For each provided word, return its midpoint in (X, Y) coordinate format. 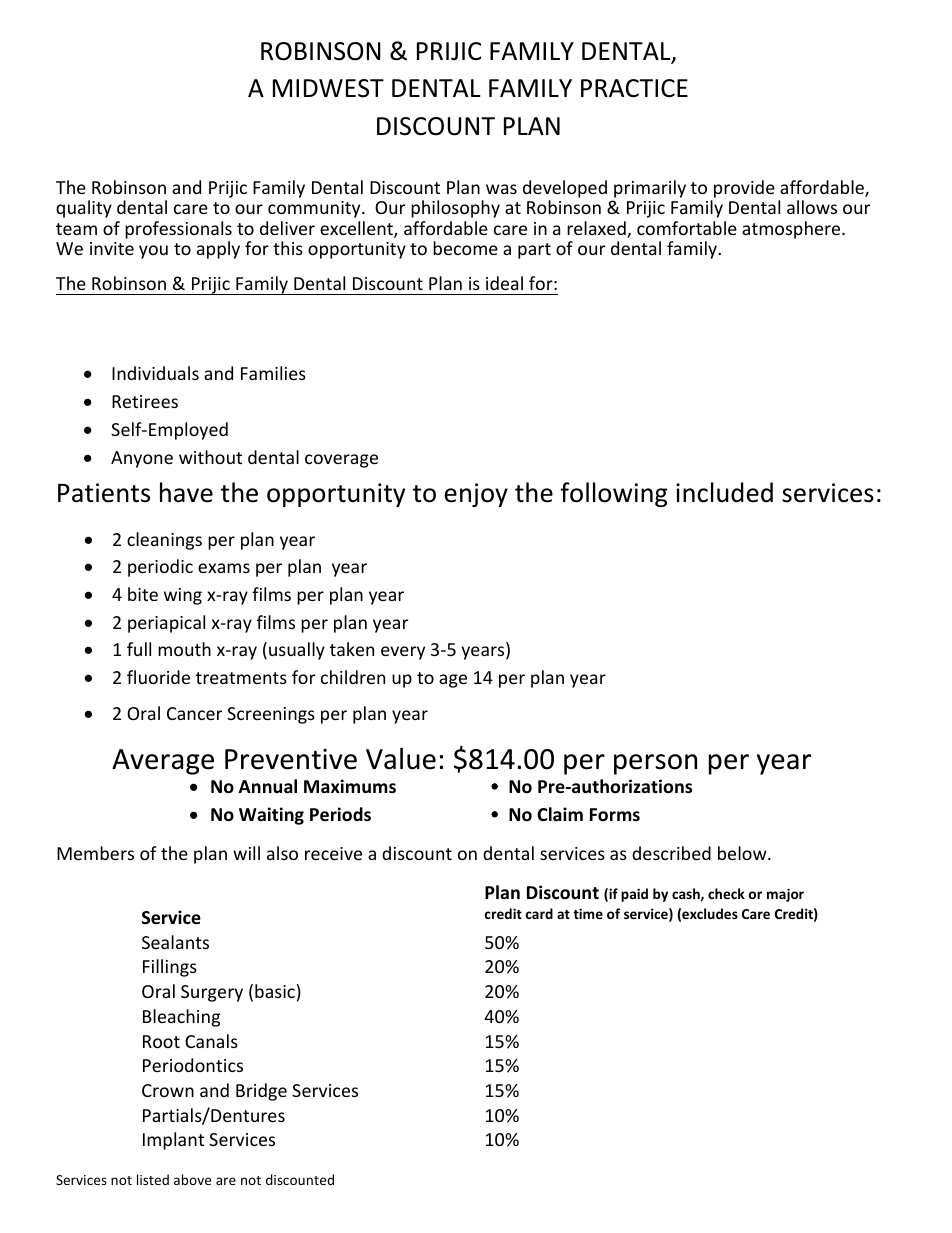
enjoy (476, 495)
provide (743, 190)
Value (401, 758)
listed (153, 1179)
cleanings (164, 541)
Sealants (175, 942)
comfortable (687, 228)
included (724, 492)
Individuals (155, 373)
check (726, 893)
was (501, 189)
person (655, 764)
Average (163, 762)
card (539, 913)
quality (84, 209)
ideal (504, 283)
